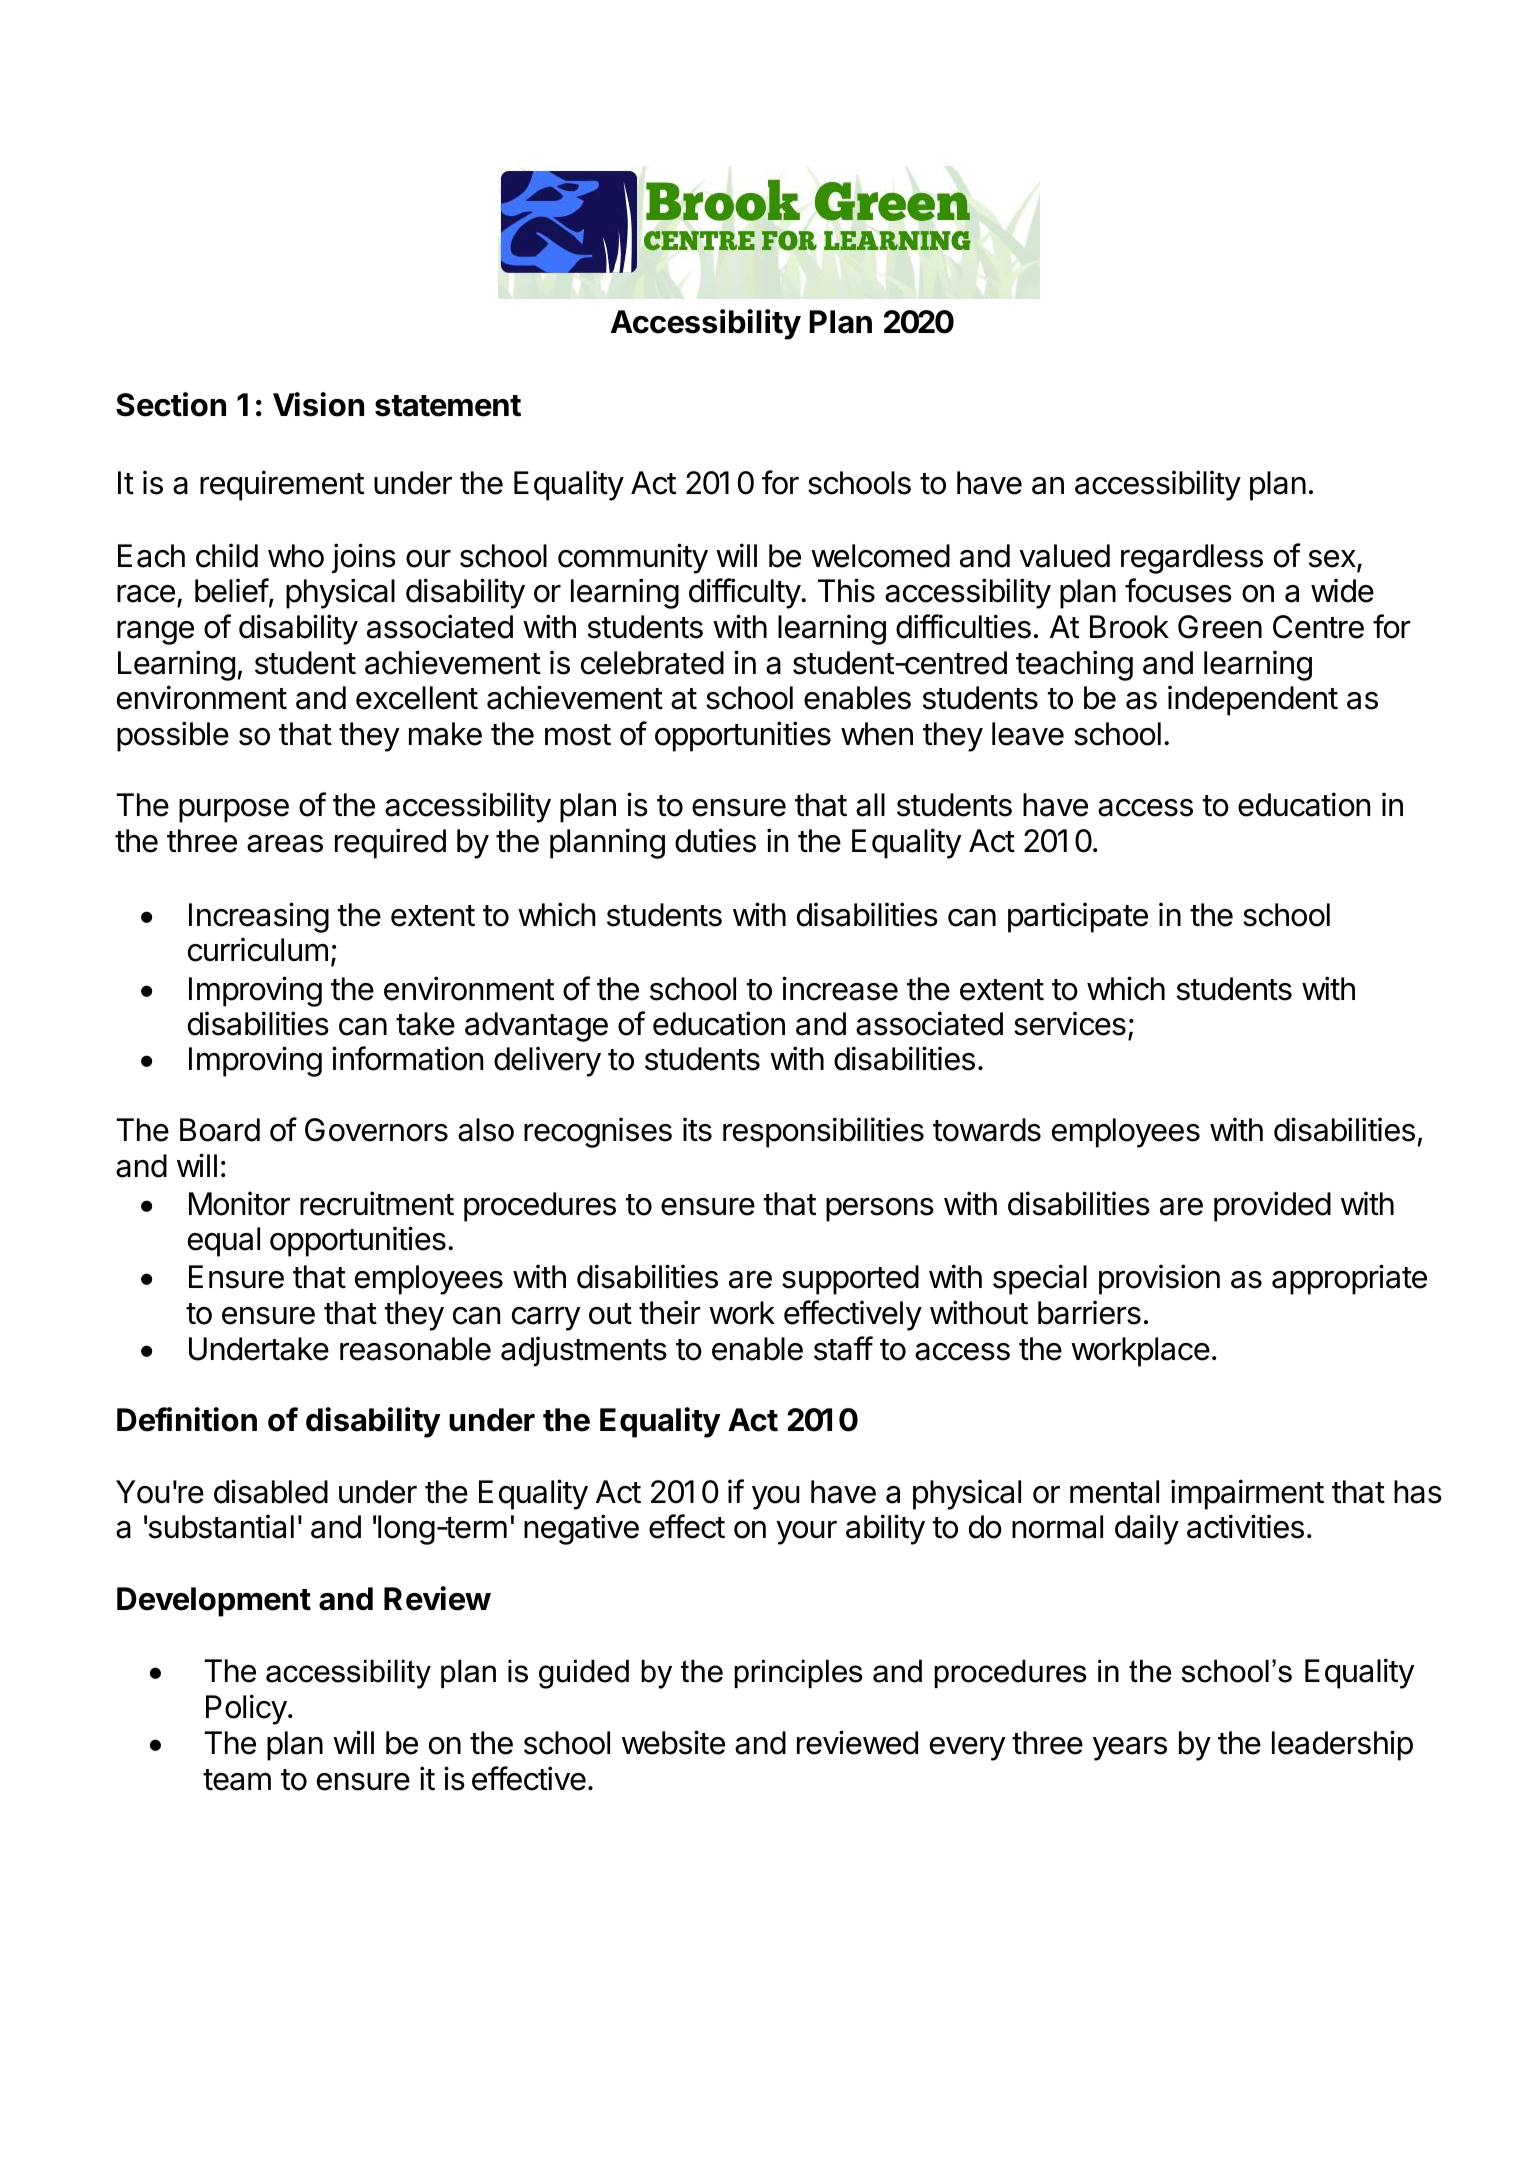 This document has height=2179, width=1539. Describe the element at coordinates (1253, 700) in the document. I see `independent` at that location.
